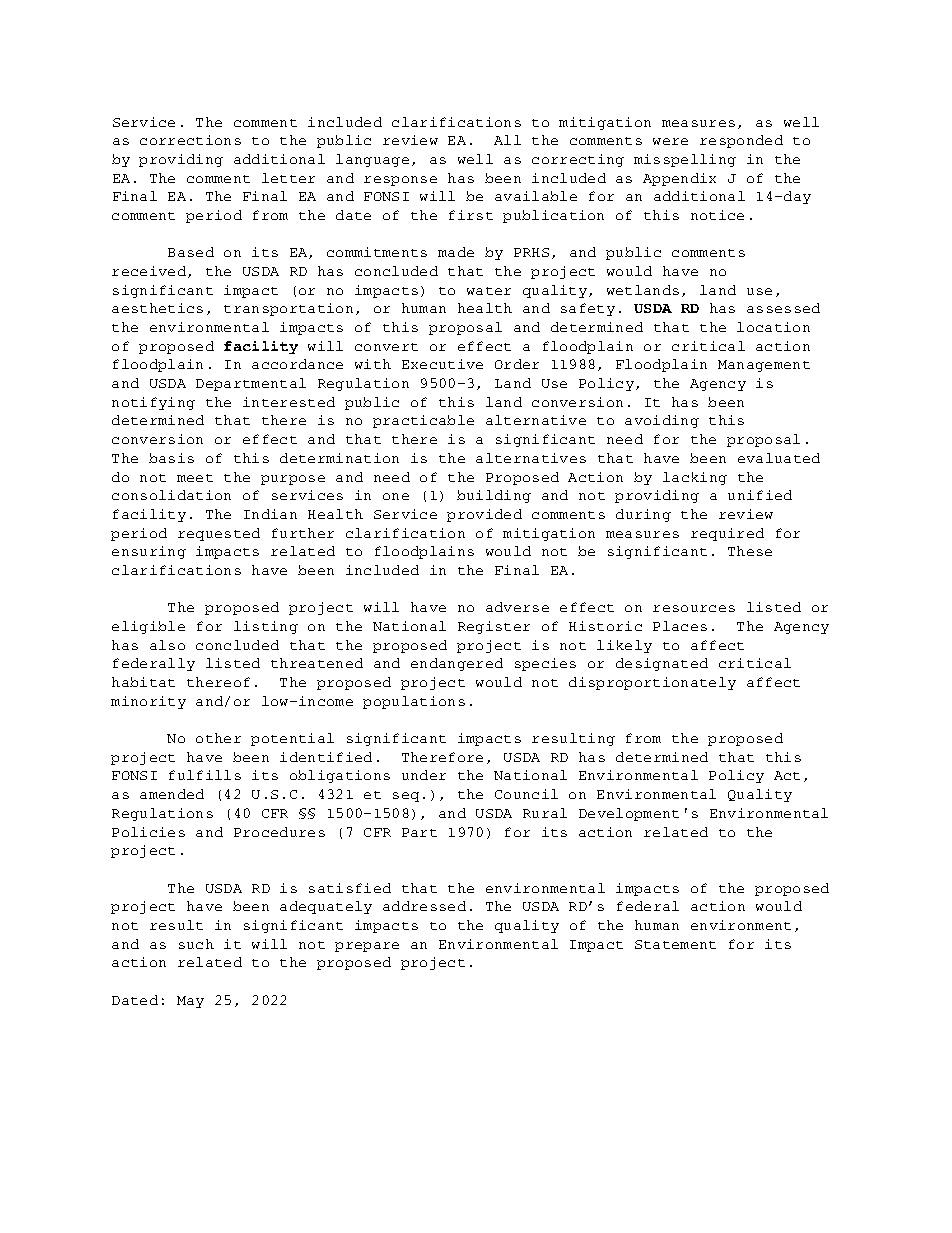 This image has width=952, height=1233. Describe the element at coordinates (685, 160) in the image. I see `misspelling` at that location.
